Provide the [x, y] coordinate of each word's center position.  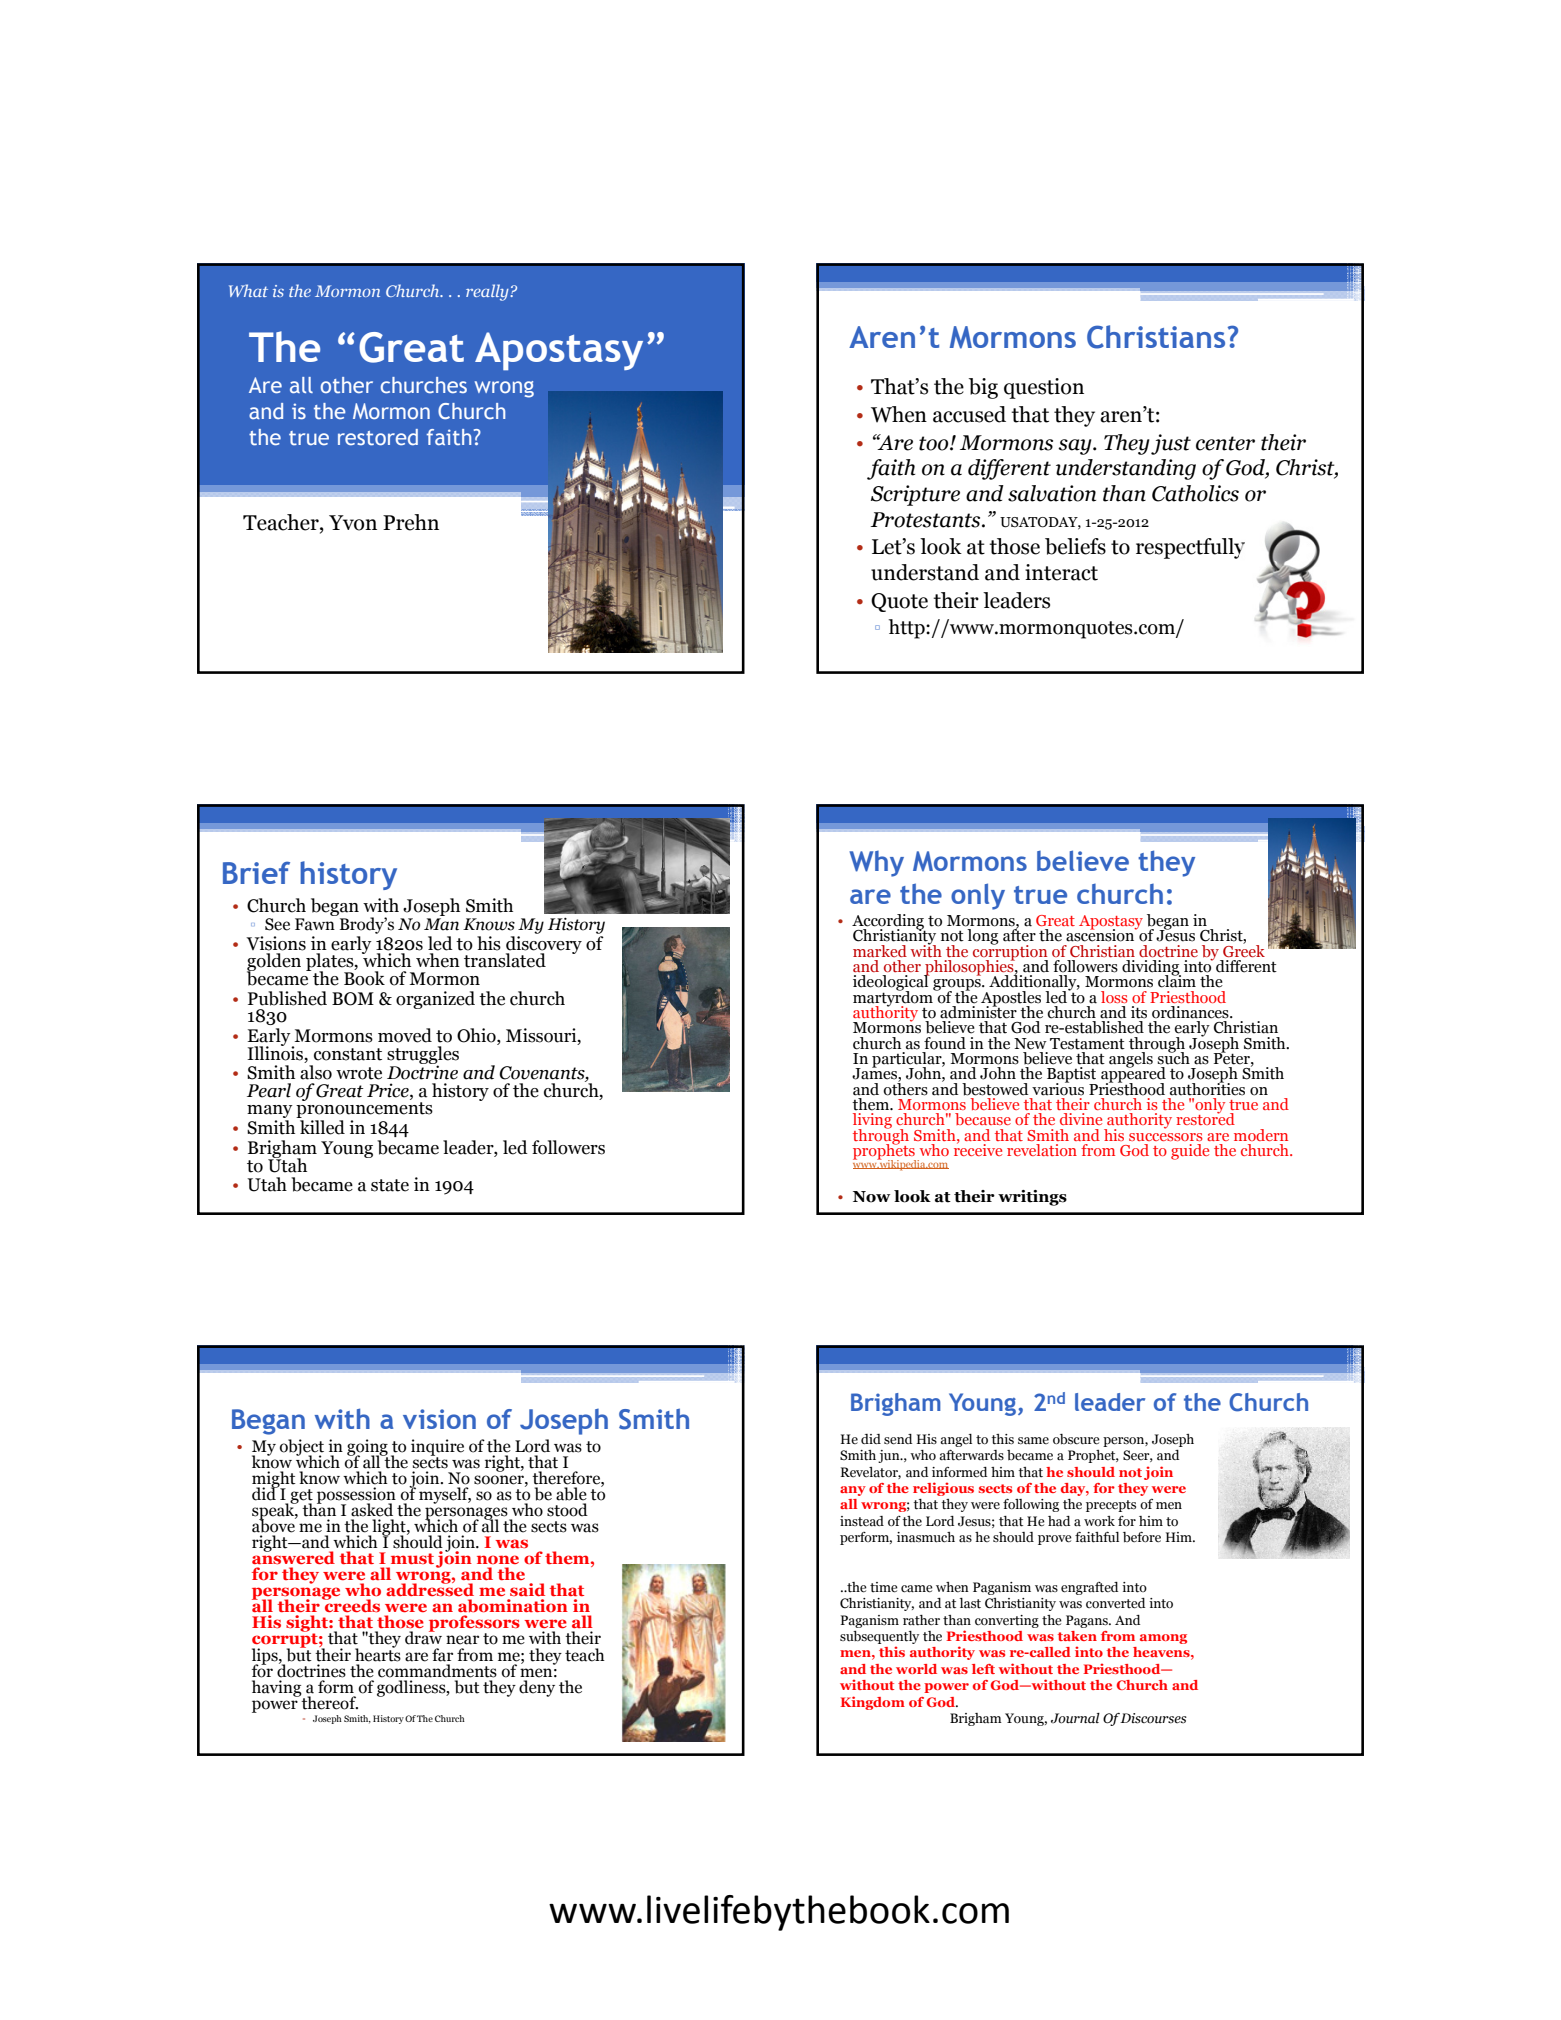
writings [1032, 1198]
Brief [256, 872]
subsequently [879, 1637]
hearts [378, 1653]
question [1044, 388]
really [488, 292]
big [983, 388]
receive [978, 1149]
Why [876, 864]
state [390, 1185]
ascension [1101, 934]
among [1163, 1639]
